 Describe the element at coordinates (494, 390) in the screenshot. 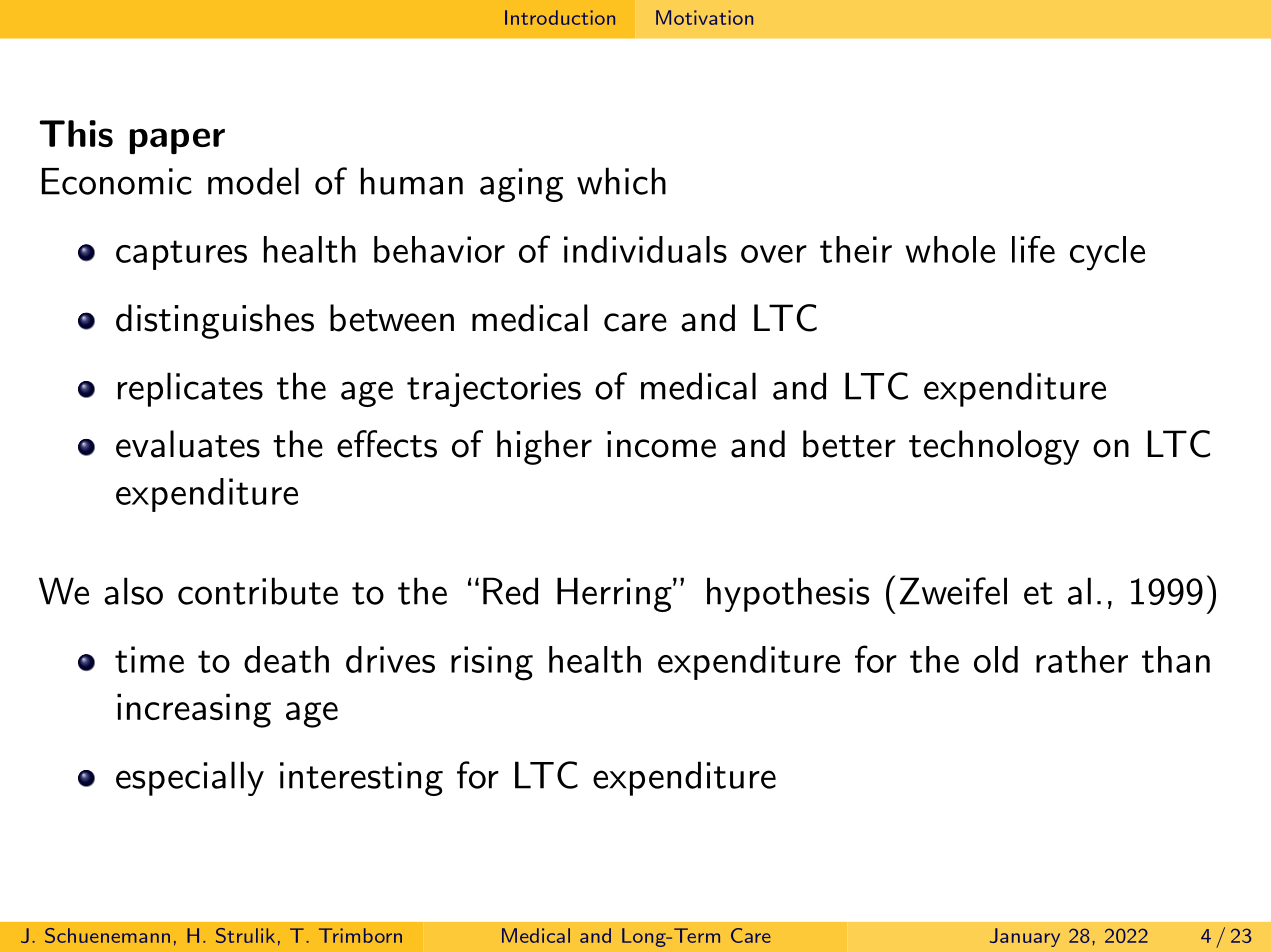

I see `trajectories` at that location.
